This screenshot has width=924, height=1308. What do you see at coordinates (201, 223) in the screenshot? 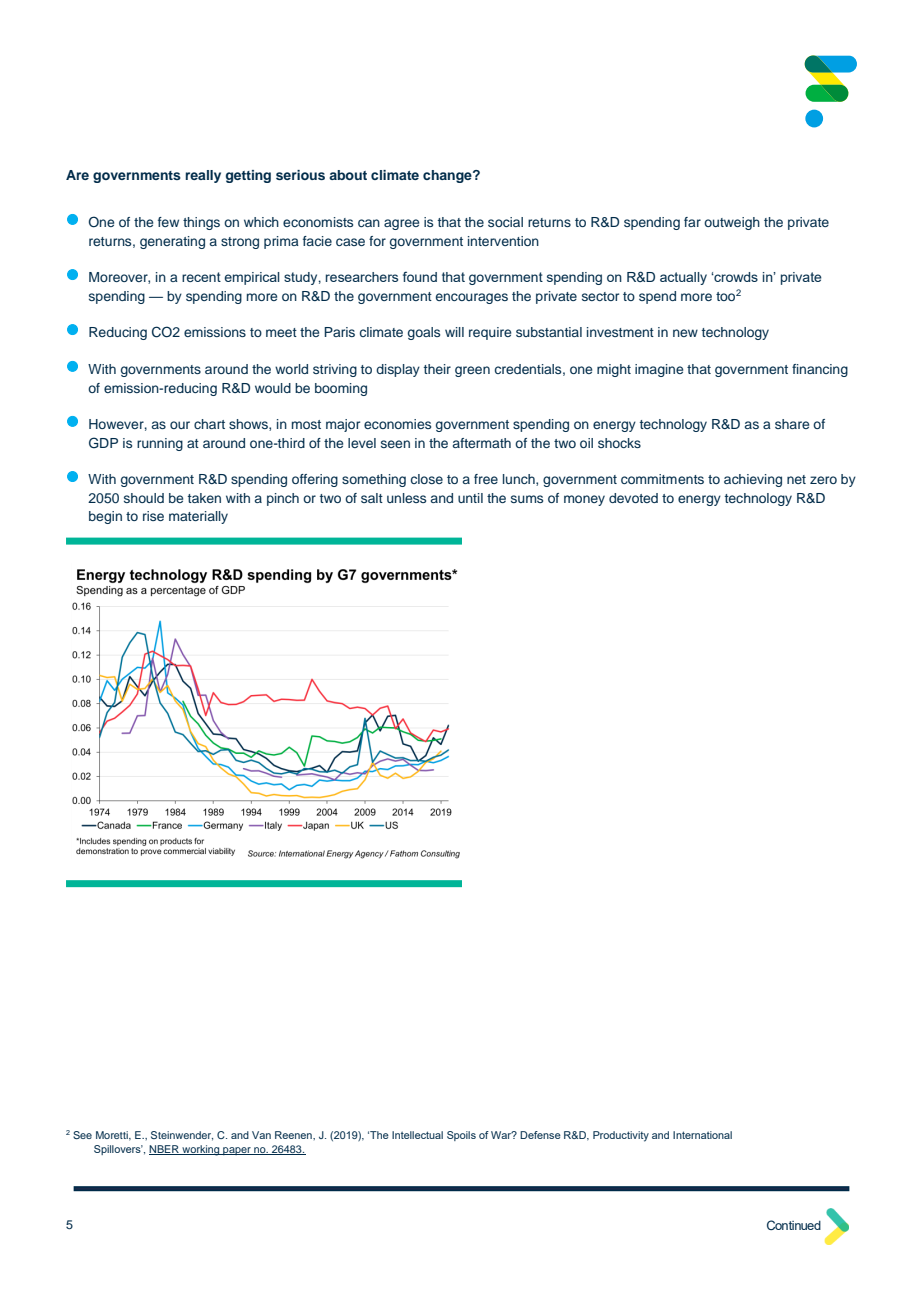
I see `things` at bounding box center [201, 223].
